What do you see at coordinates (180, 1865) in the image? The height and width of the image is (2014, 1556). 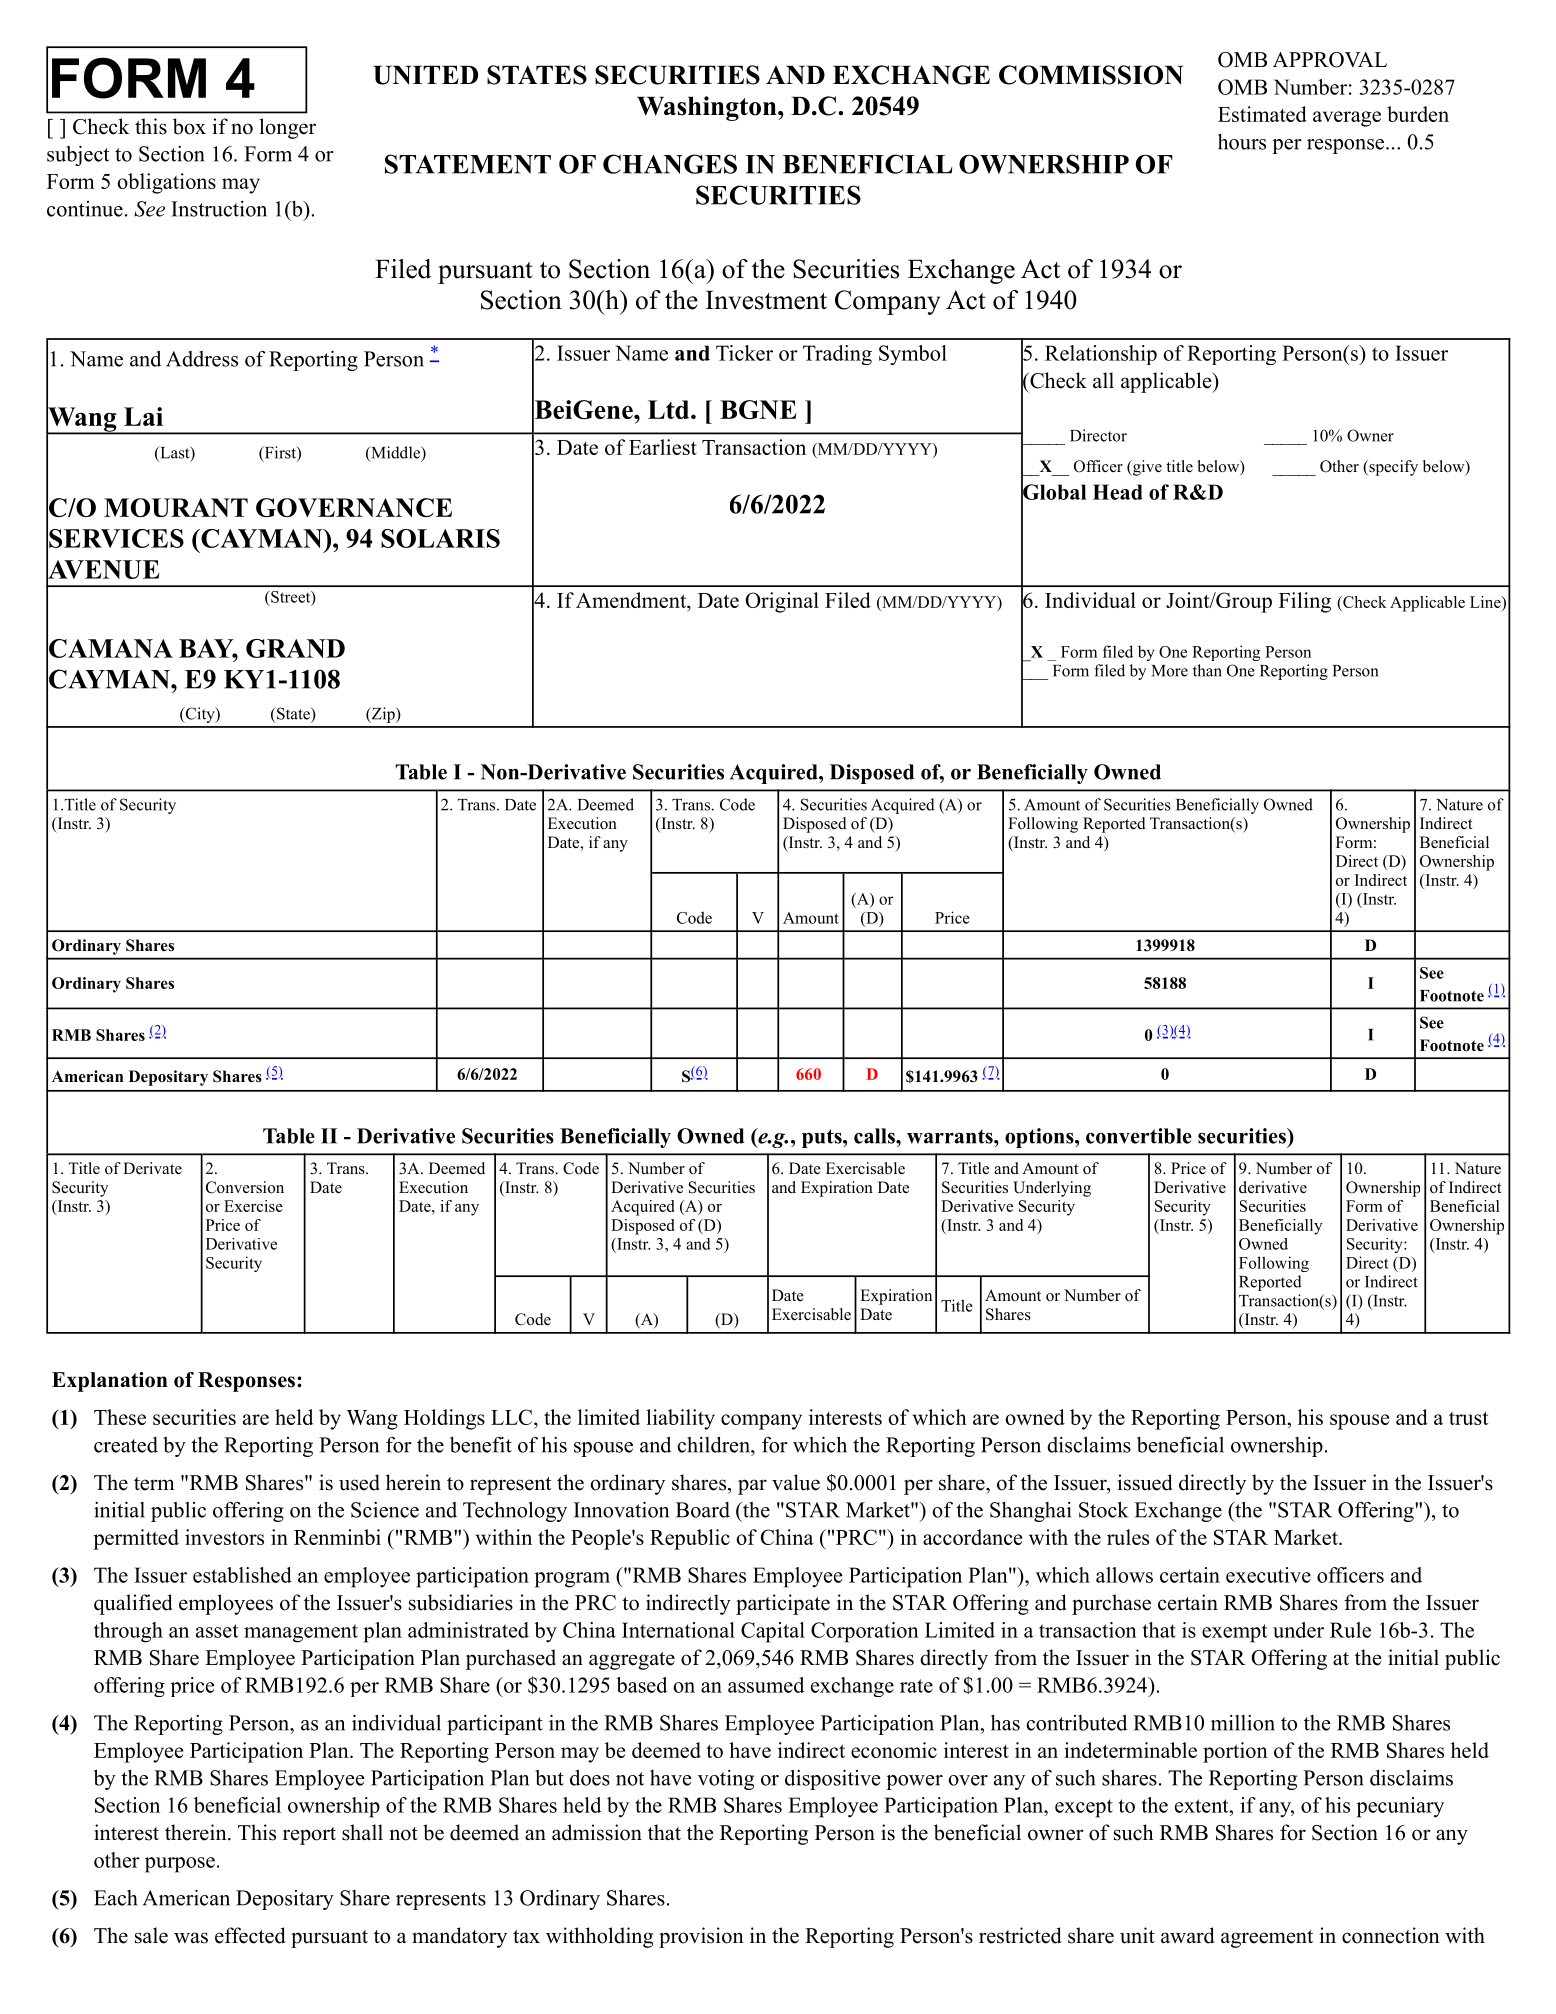 I see `purpose` at bounding box center [180, 1865].
